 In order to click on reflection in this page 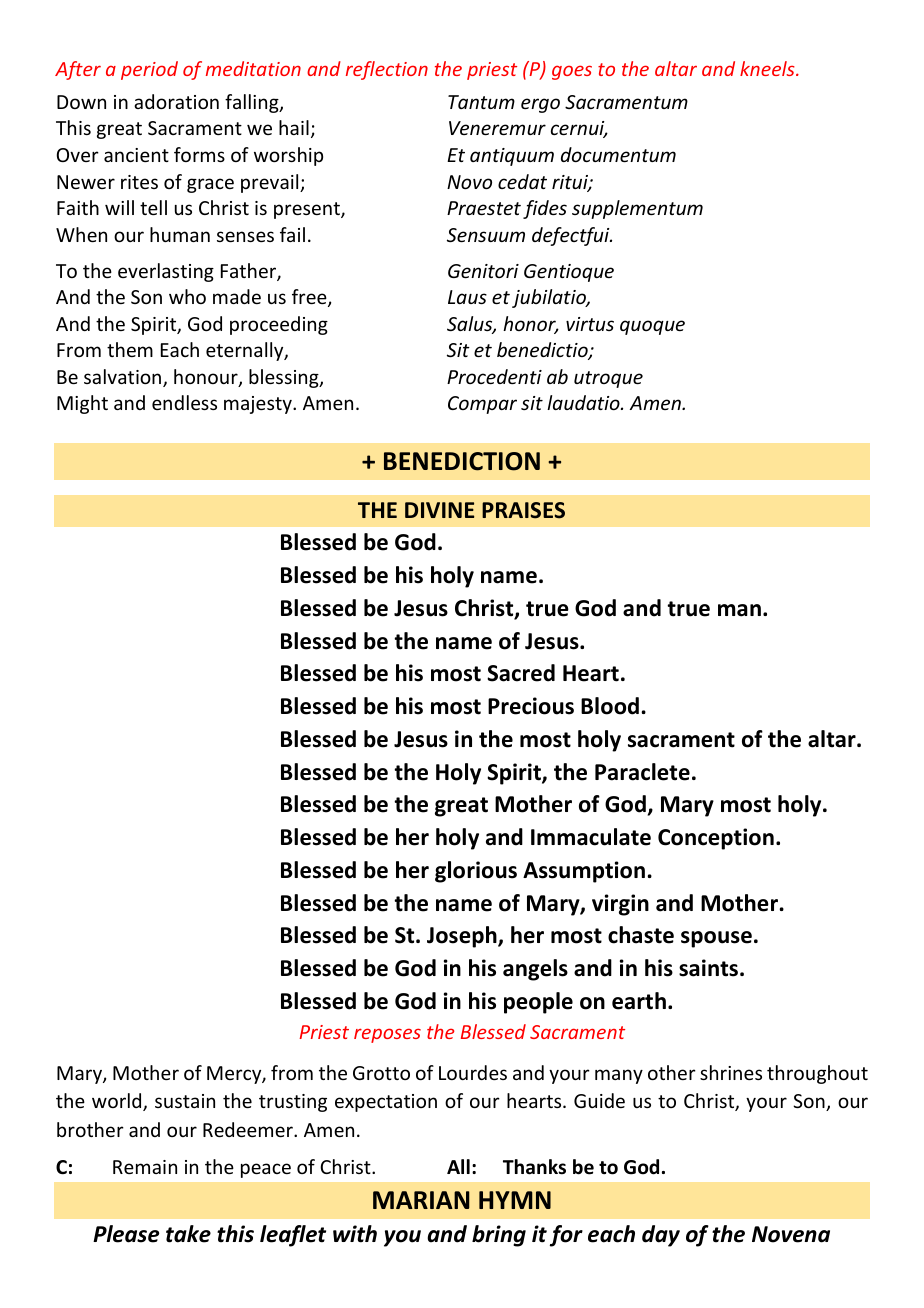, I will do `click(387, 70)`.
